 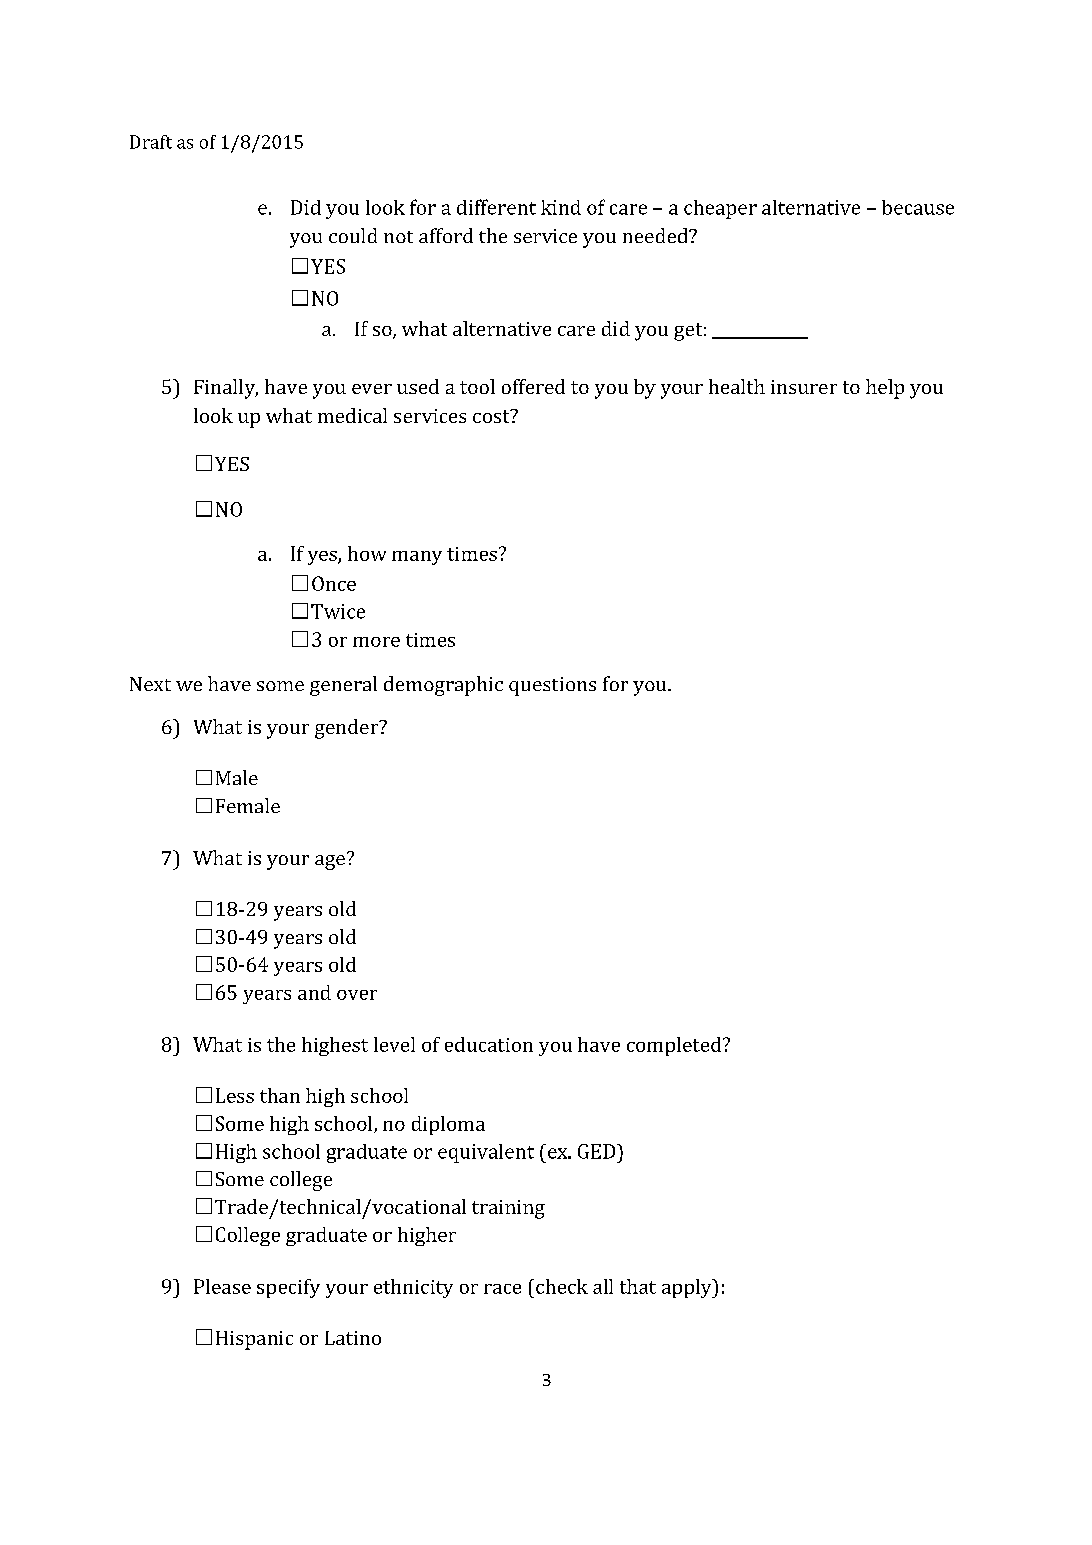 What do you see at coordinates (226, 389) in the screenshot?
I see `Finally` at bounding box center [226, 389].
